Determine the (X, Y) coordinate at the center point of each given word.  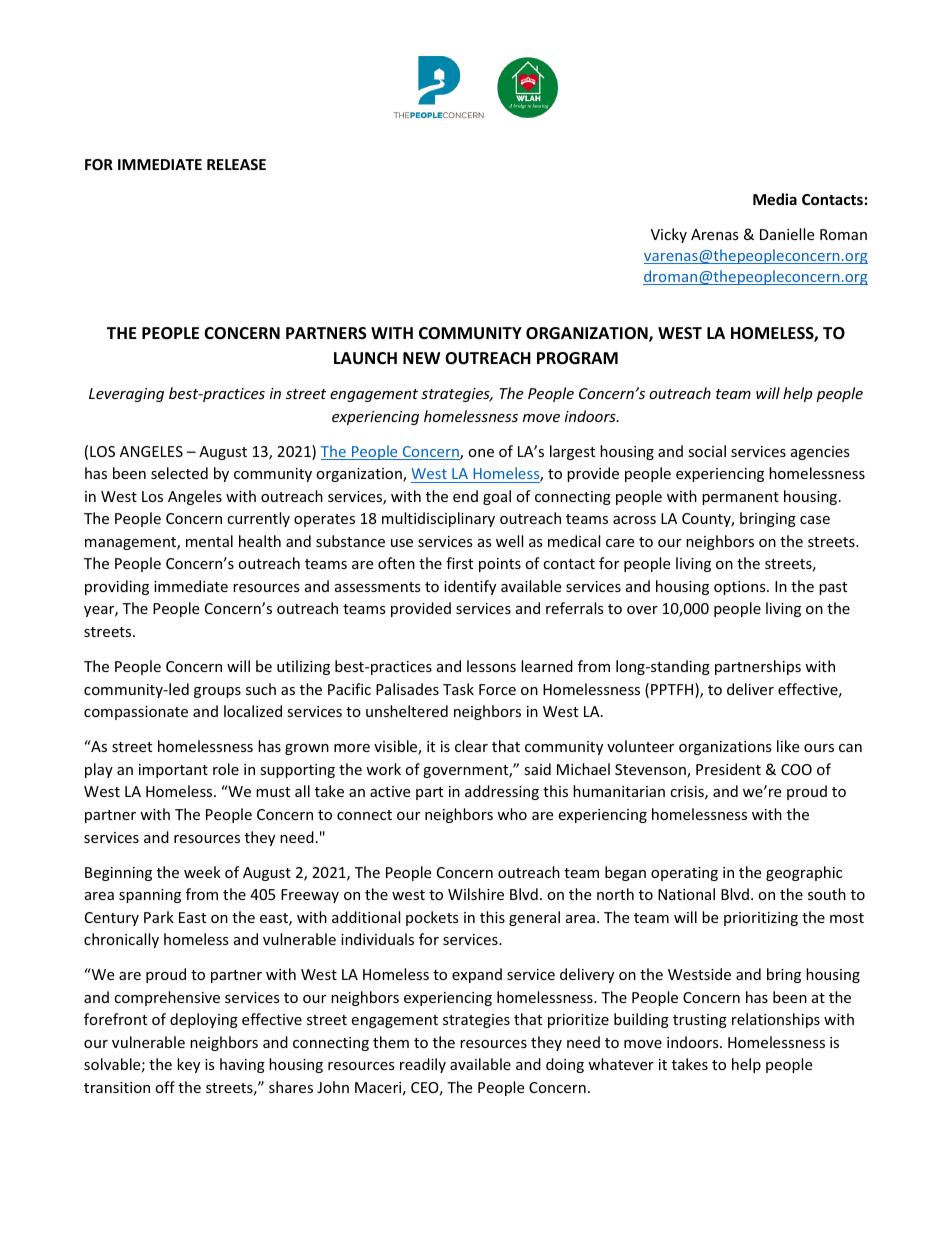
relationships (776, 1020)
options (741, 588)
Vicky (669, 235)
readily (423, 1065)
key (188, 1065)
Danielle (787, 234)
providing (117, 587)
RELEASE (236, 164)
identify (470, 587)
